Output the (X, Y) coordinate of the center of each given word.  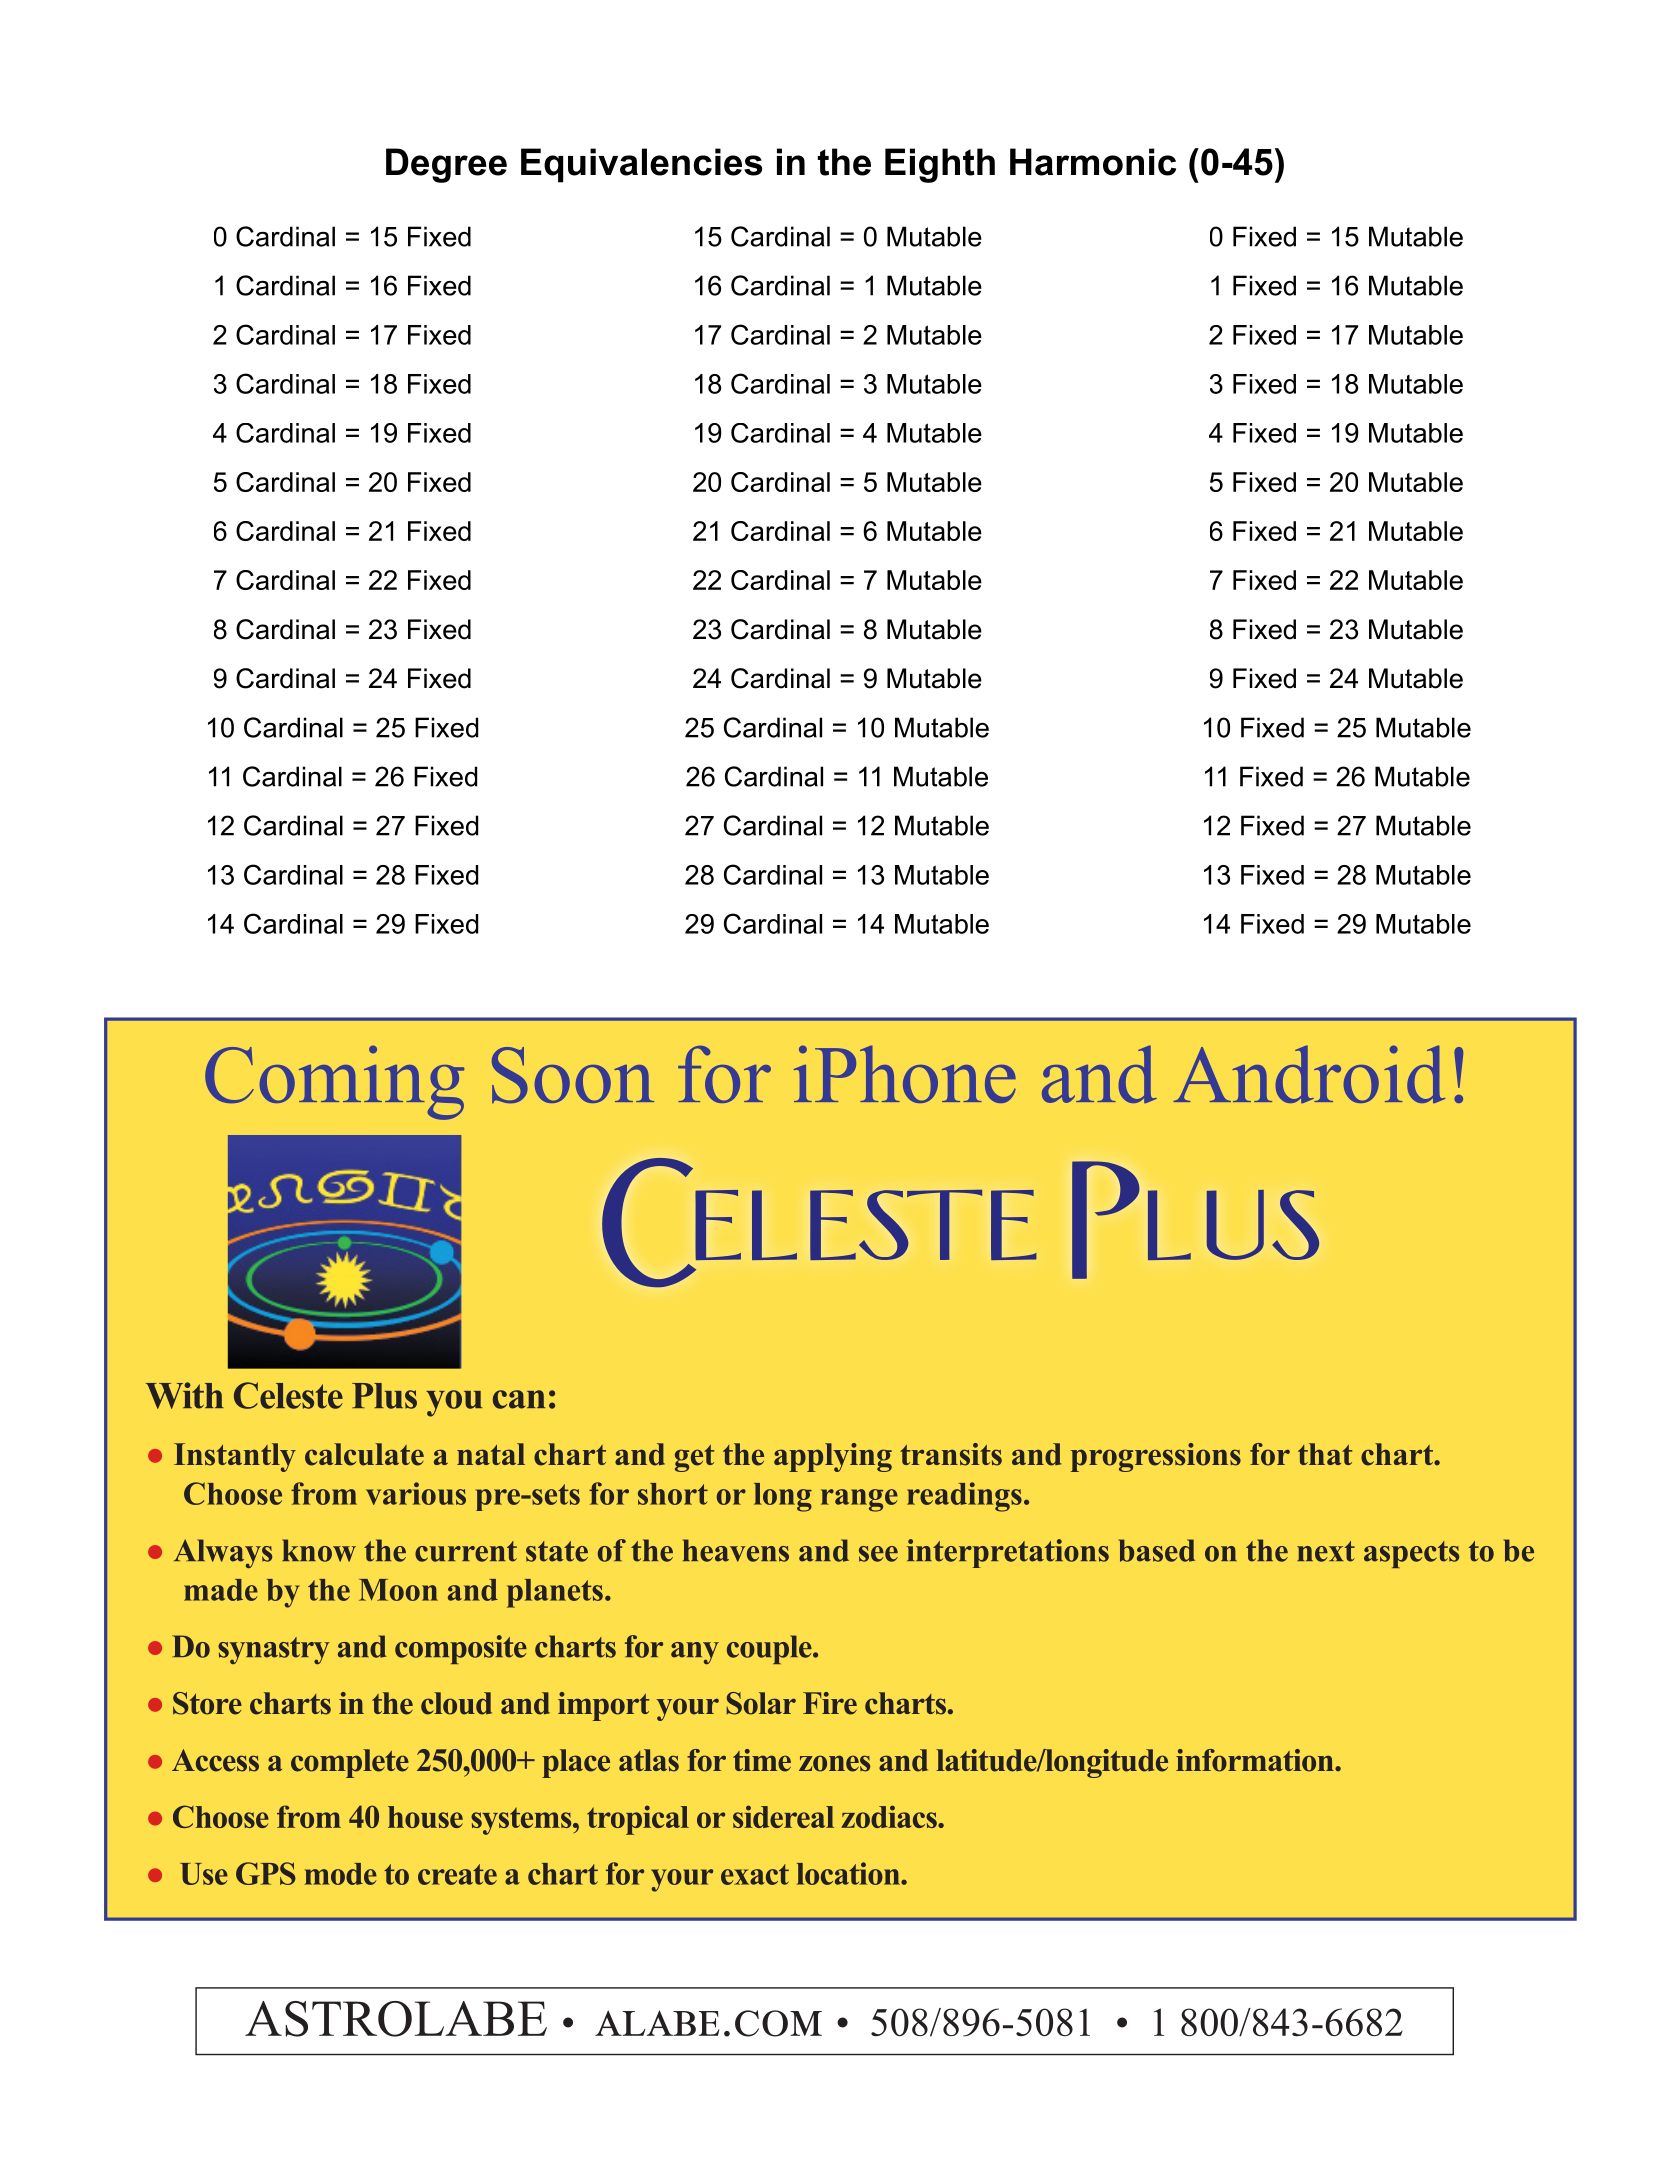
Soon (573, 1075)
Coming (334, 1082)
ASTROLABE (396, 2019)
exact (755, 1874)
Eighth (940, 165)
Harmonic (1093, 162)
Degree (446, 165)
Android (1309, 1074)
